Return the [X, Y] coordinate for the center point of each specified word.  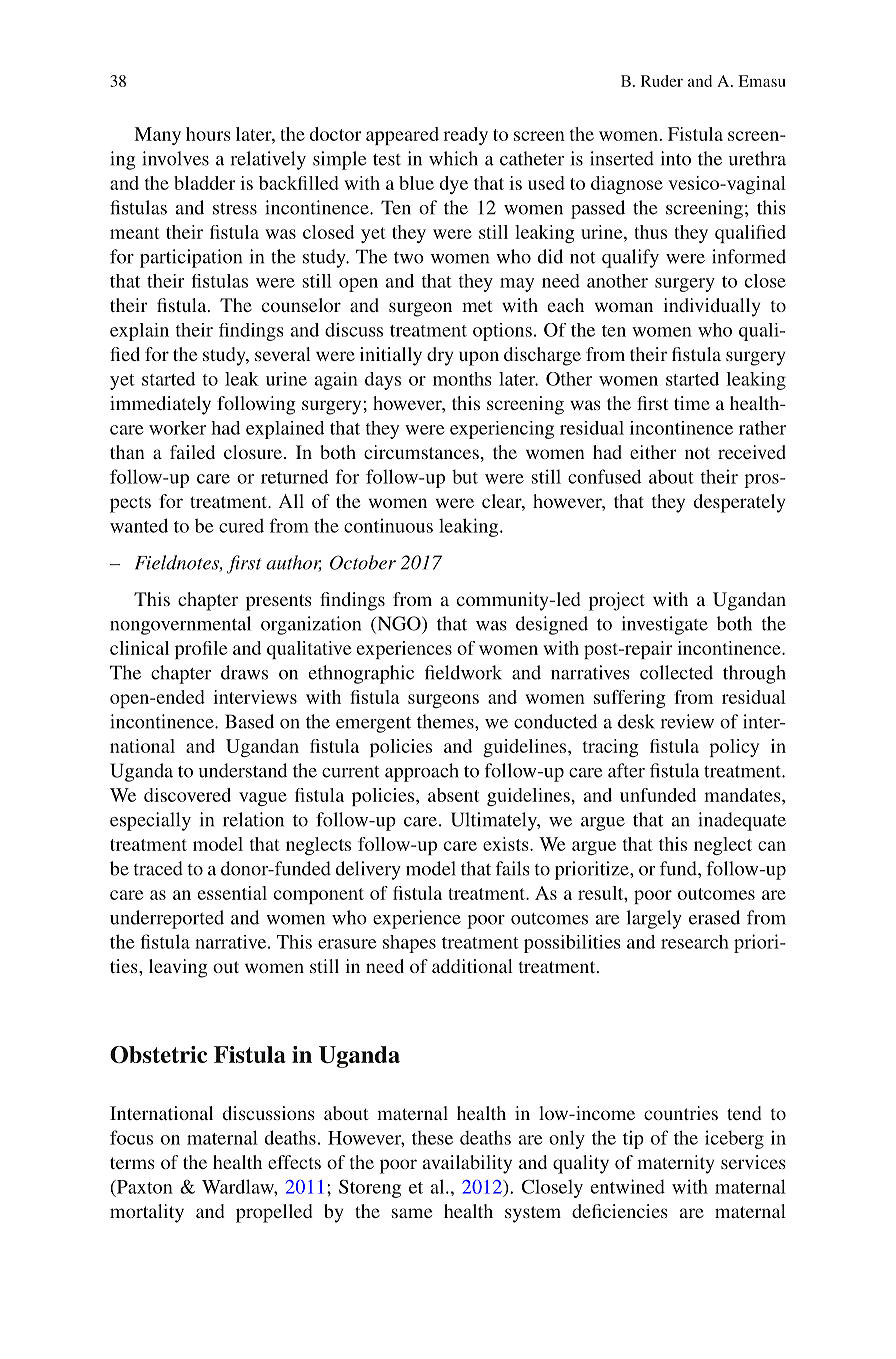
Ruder [662, 81]
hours [208, 134]
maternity [675, 1164]
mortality [147, 1213]
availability [467, 1164]
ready [465, 136]
